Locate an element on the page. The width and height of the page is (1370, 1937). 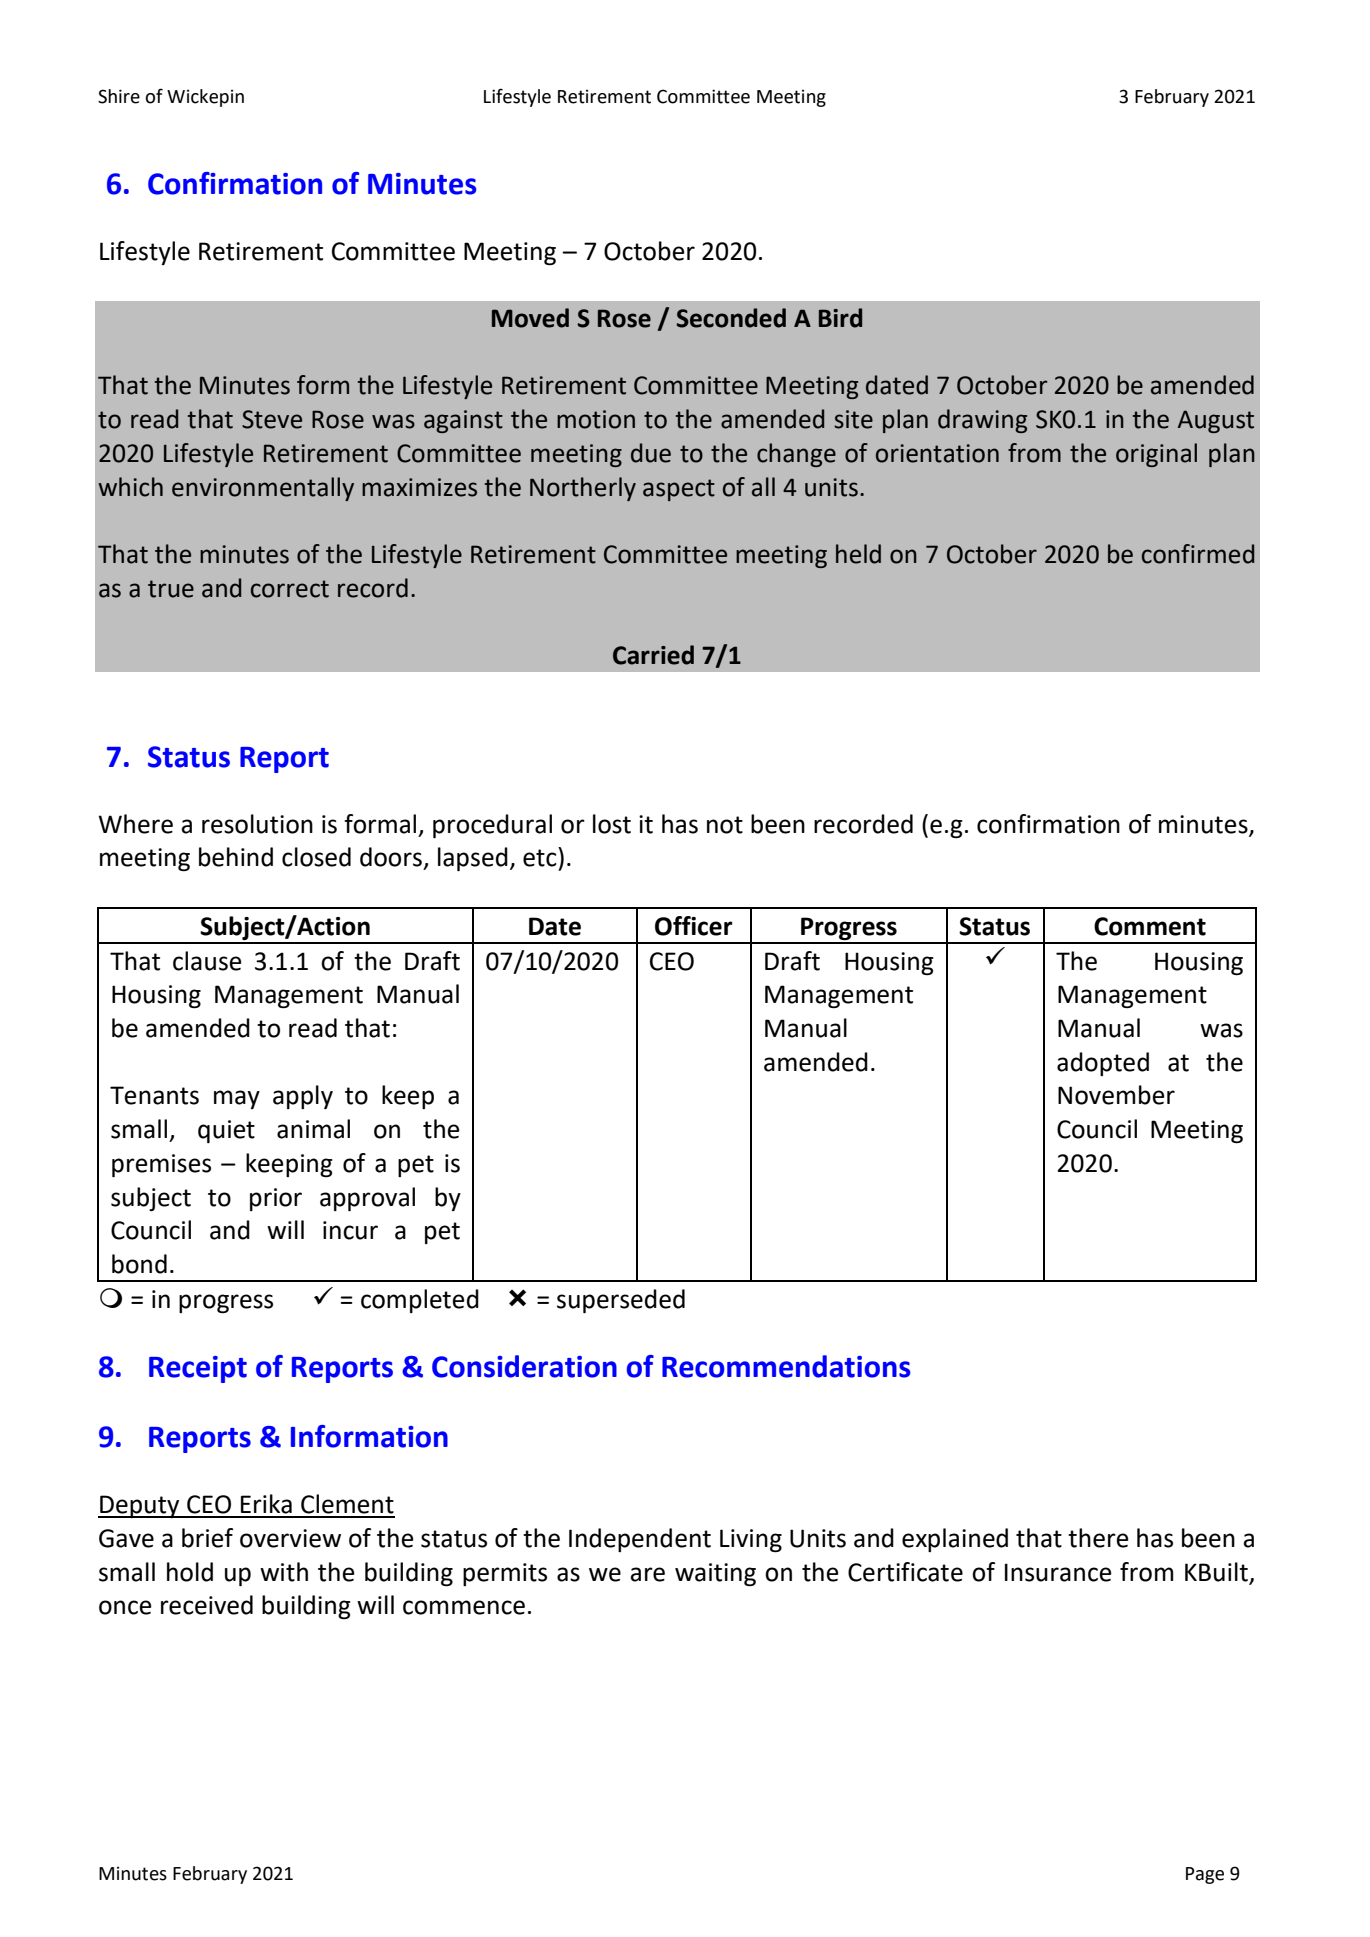
received is located at coordinates (207, 1605).
